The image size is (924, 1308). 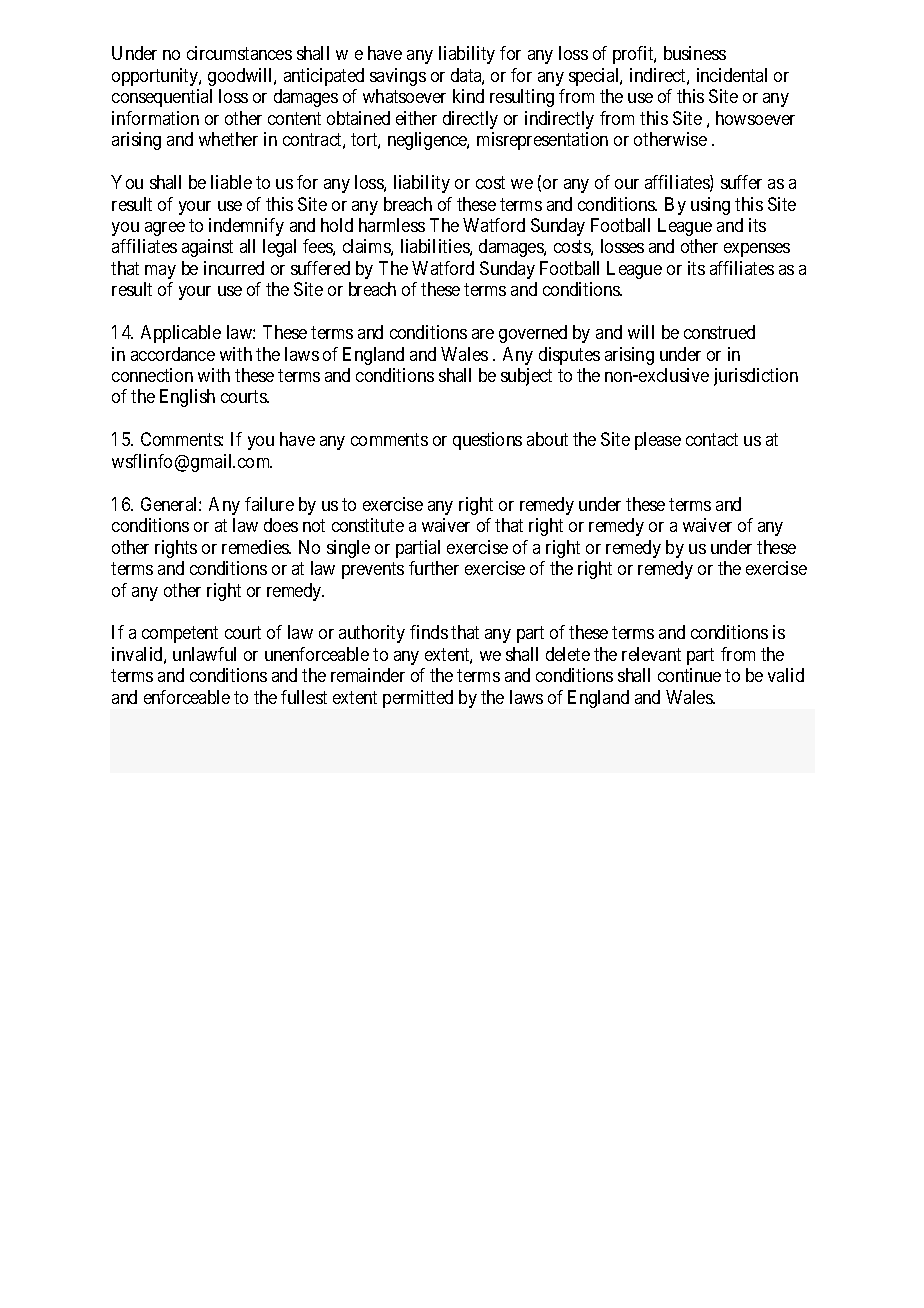 What do you see at coordinates (658, 441) in the screenshot?
I see `please` at bounding box center [658, 441].
